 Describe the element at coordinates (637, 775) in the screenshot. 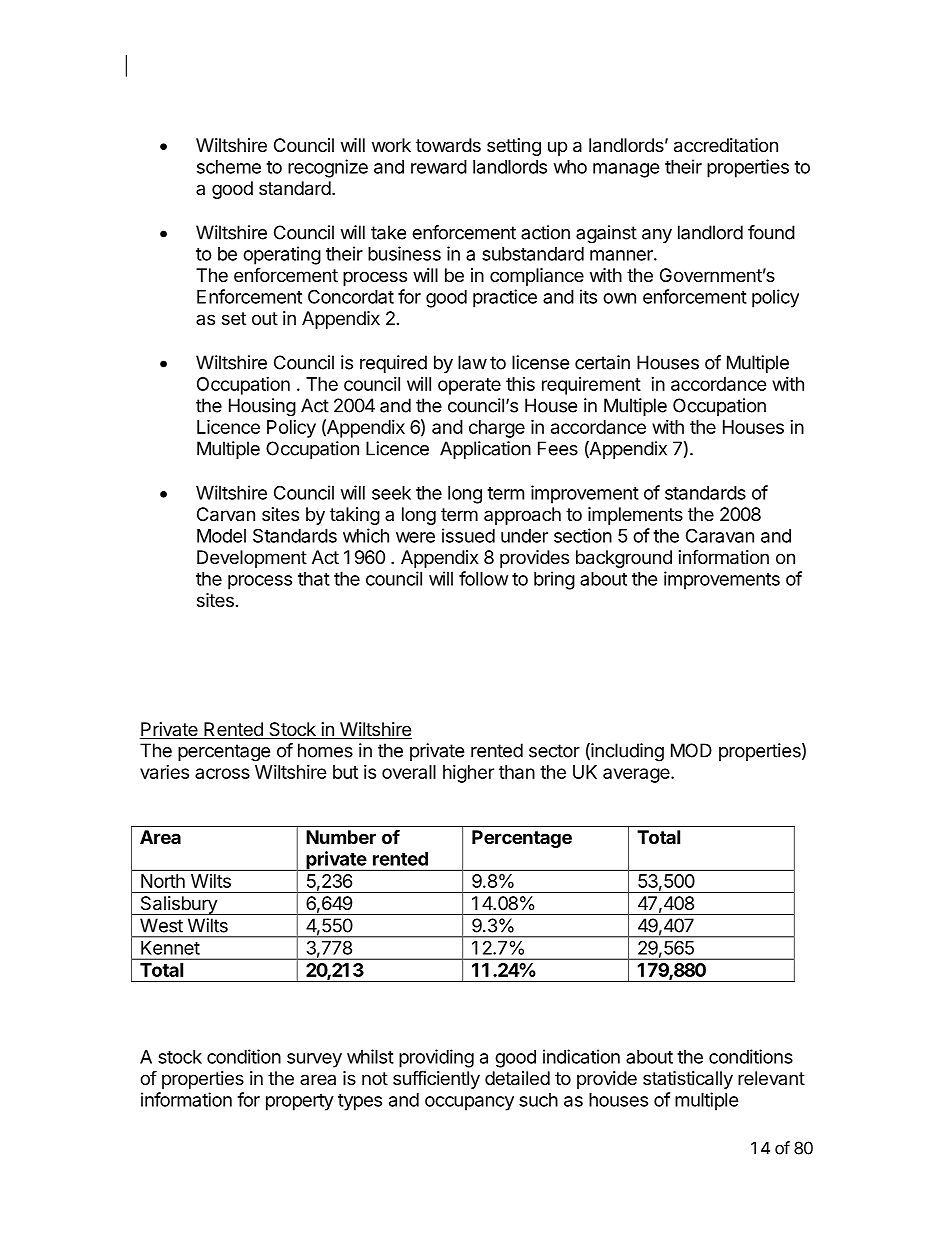

I see `average` at that location.
